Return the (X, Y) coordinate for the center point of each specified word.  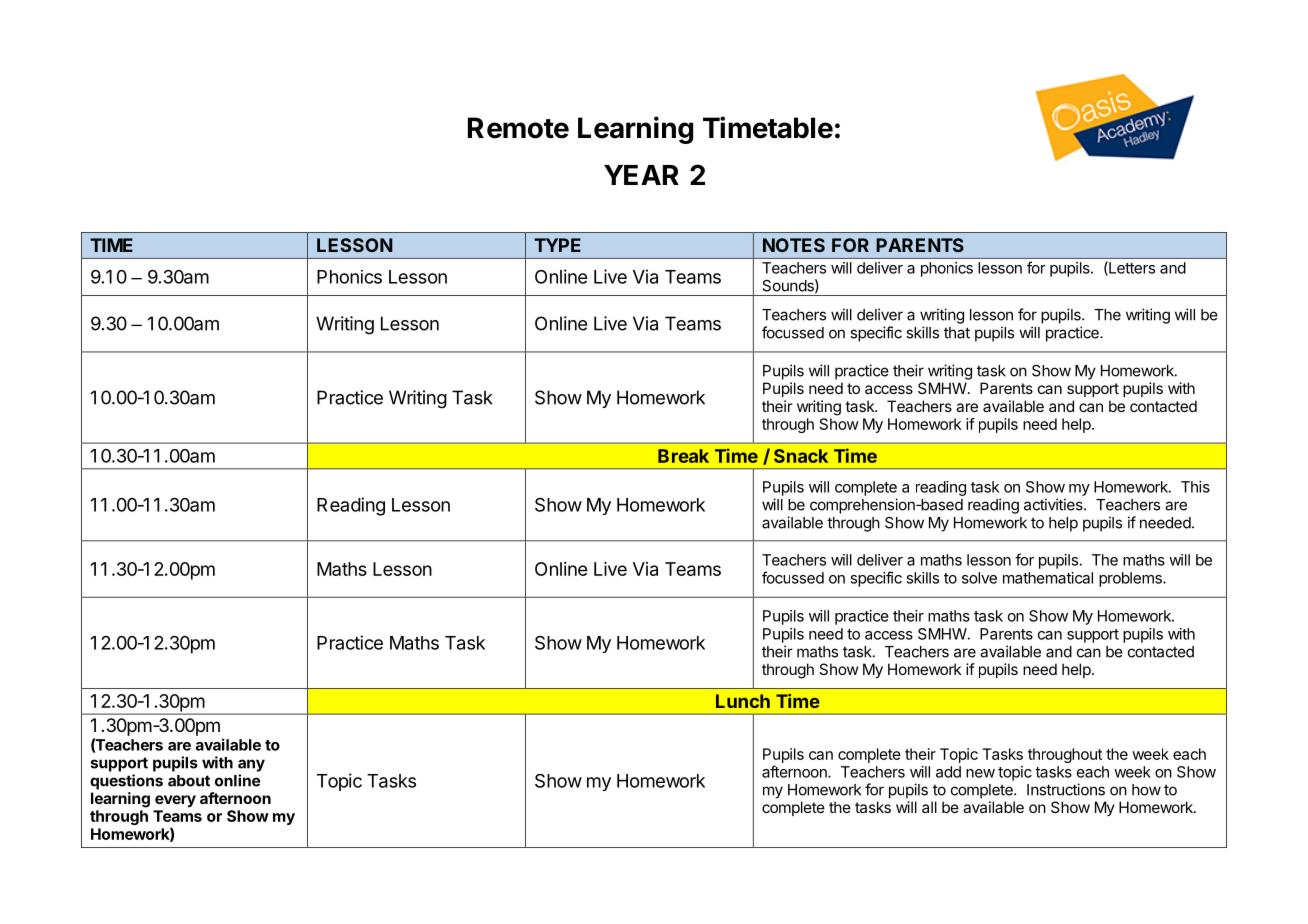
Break (683, 456)
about (189, 781)
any (251, 765)
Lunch (743, 701)
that (957, 333)
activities (1054, 504)
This (1195, 487)
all (929, 807)
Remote (518, 128)
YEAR (641, 175)
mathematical (1048, 578)
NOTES (794, 245)
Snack (801, 456)
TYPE (557, 245)
